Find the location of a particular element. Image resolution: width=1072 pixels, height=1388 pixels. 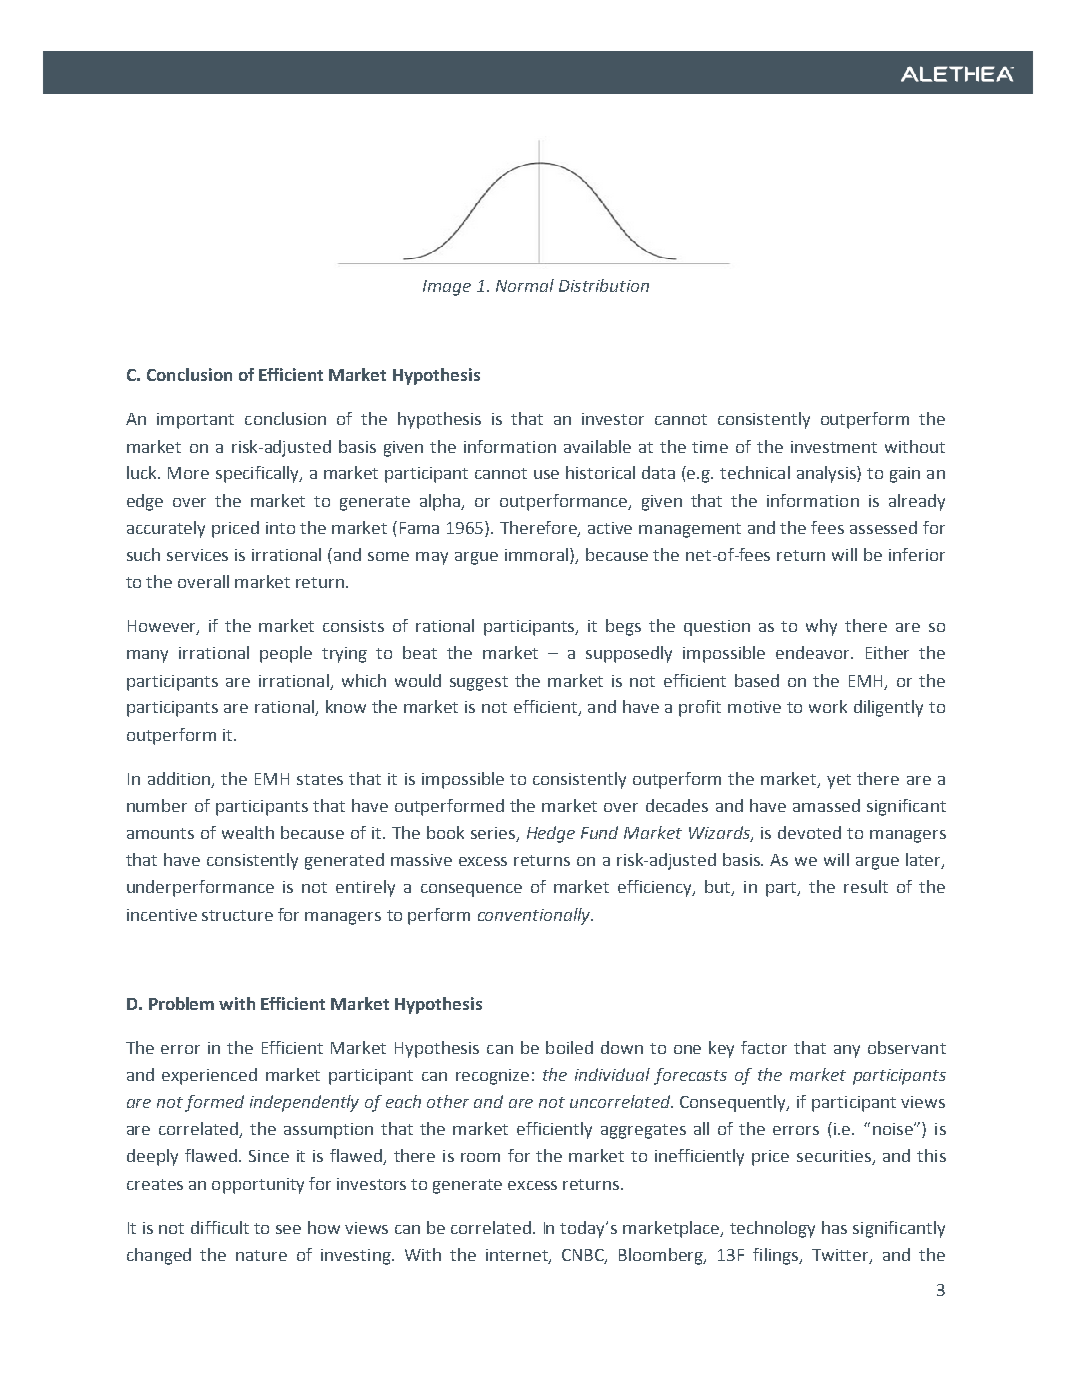

Fund is located at coordinates (599, 832).
